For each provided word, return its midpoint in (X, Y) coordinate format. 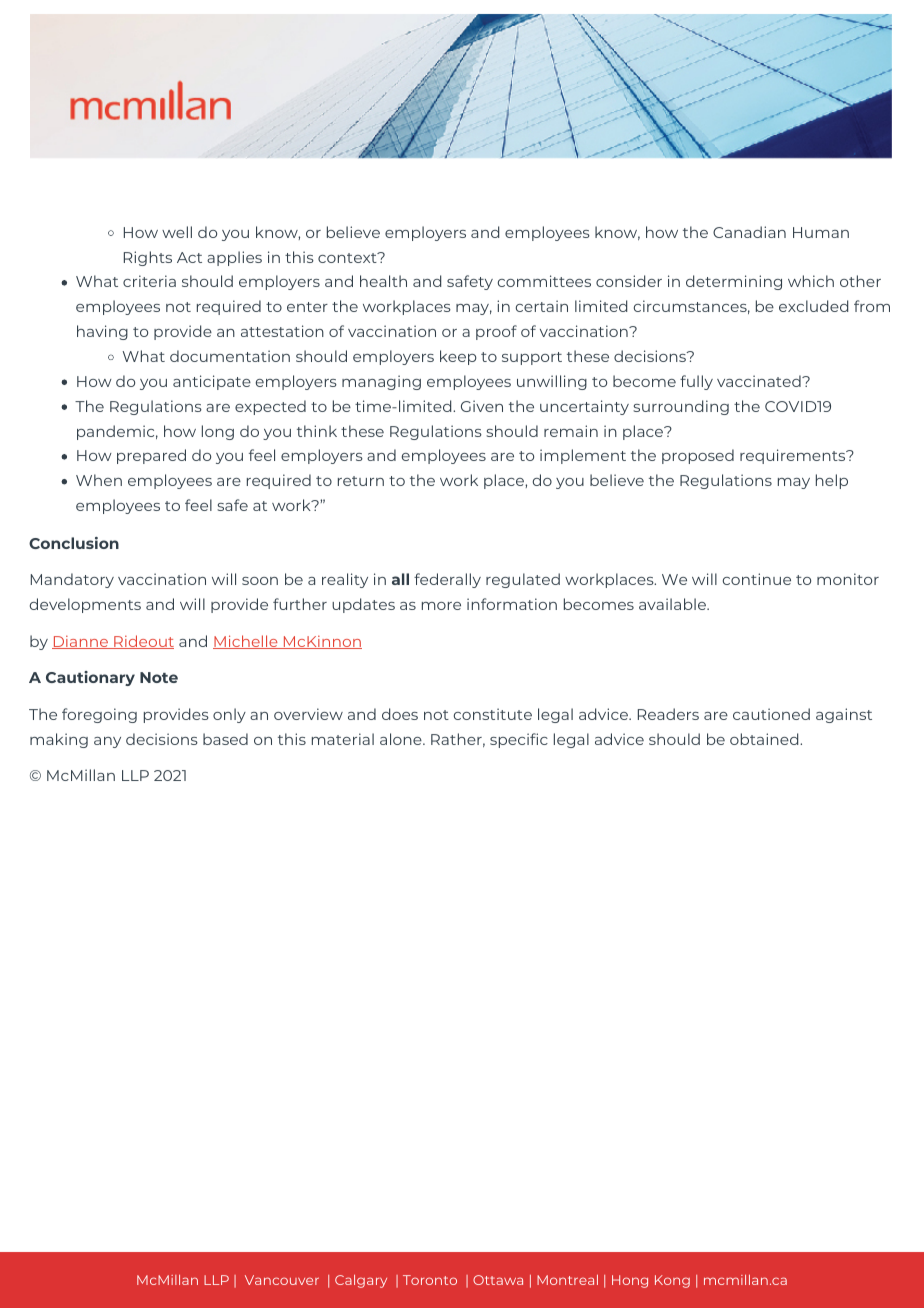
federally (447, 580)
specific (519, 740)
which (811, 281)
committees (544, 281)
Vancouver (282, 1280)
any (107, 742)
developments (85, 605)
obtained (765, 739)
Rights (148, 258)
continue (757, 579)
